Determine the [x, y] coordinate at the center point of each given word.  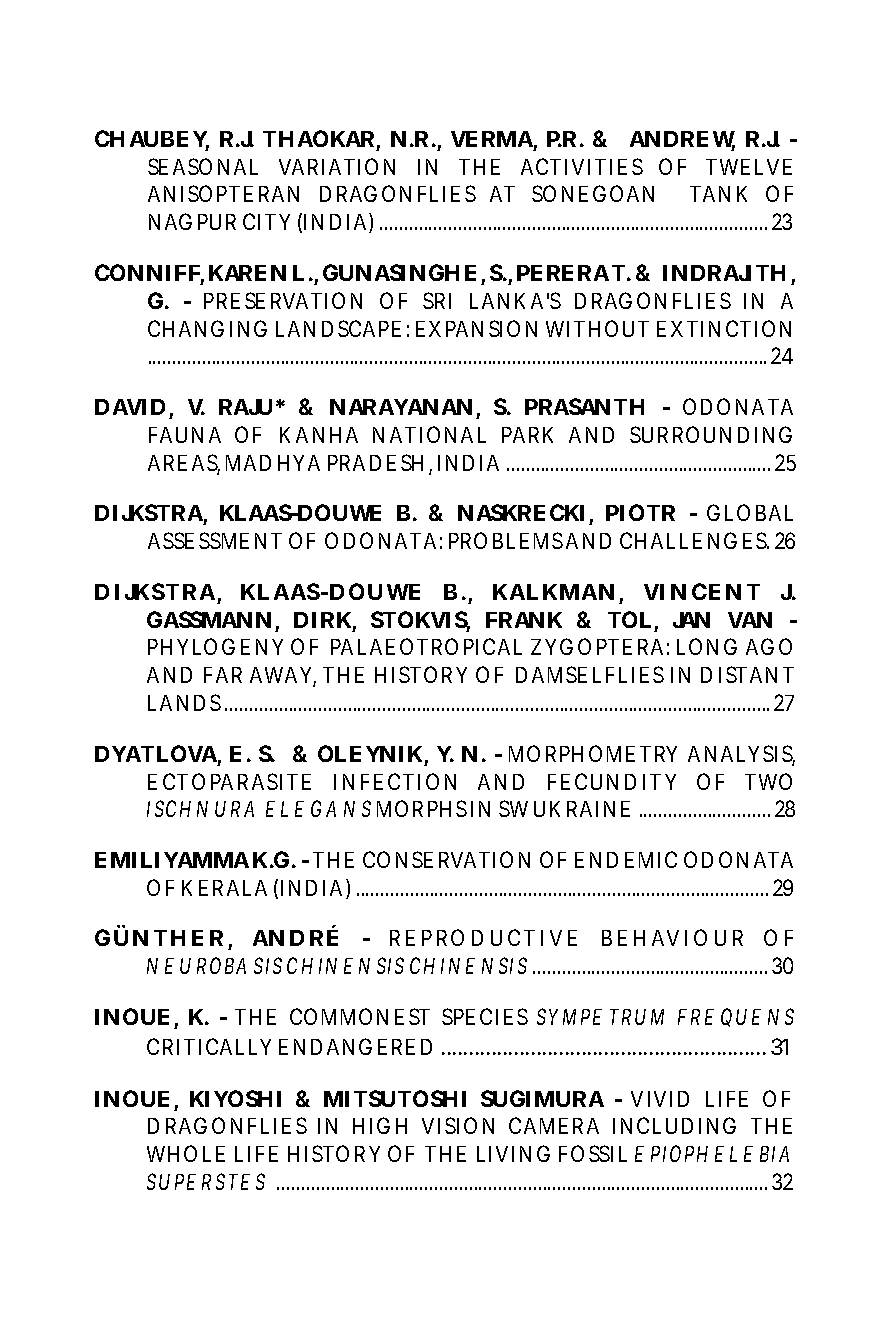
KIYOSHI [235, 1098]
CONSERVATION [446, 859]
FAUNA [185, 435]
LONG [707, 646]
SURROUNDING [711, 434]
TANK [718, 194]
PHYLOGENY [215, 646]
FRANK [524, 620]
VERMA [492, 139]
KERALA [224, 888]
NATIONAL [429, 434]
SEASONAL [203, 166]
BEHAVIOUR [672, 937]
